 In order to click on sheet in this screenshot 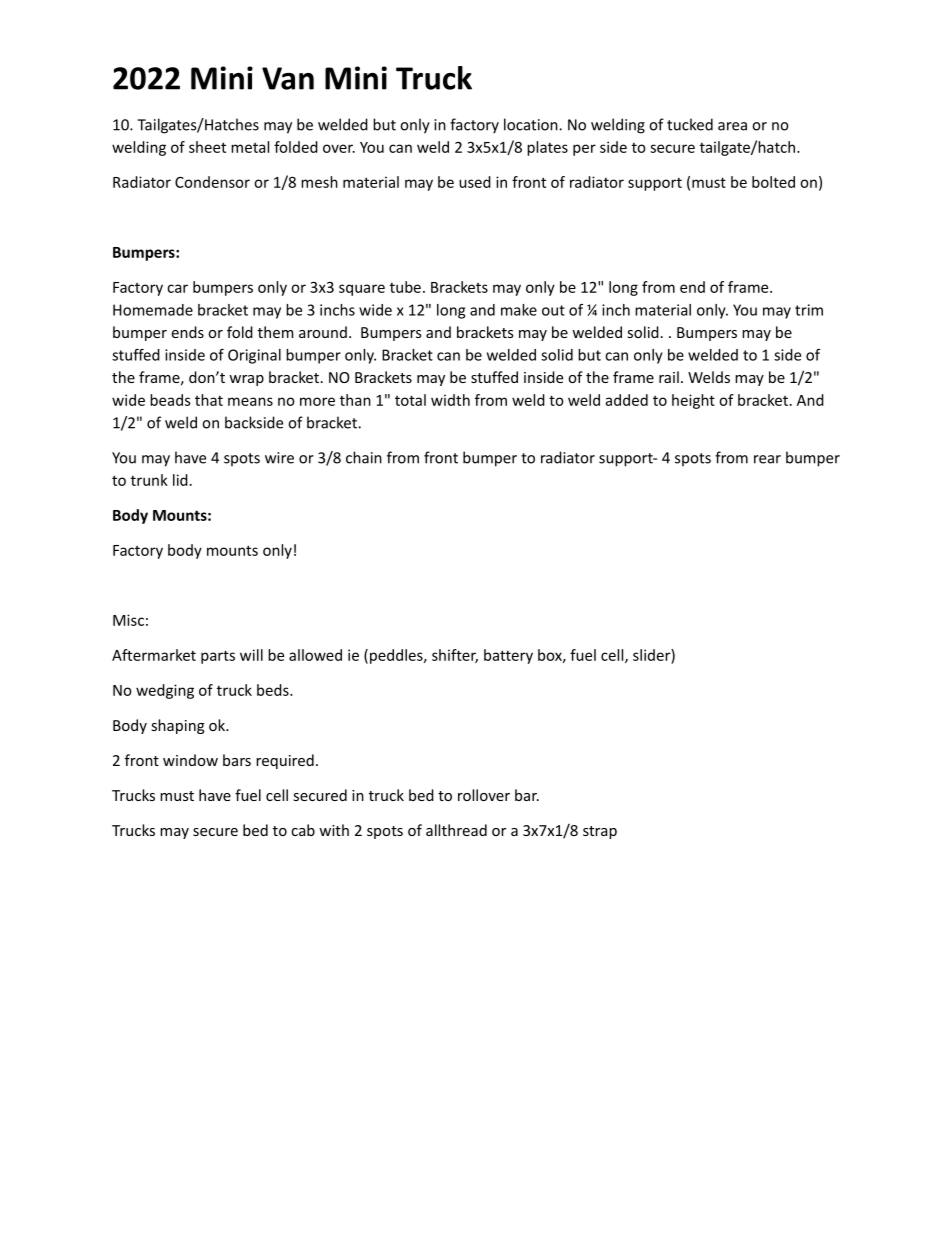, I will do `click(207, 147)`.
